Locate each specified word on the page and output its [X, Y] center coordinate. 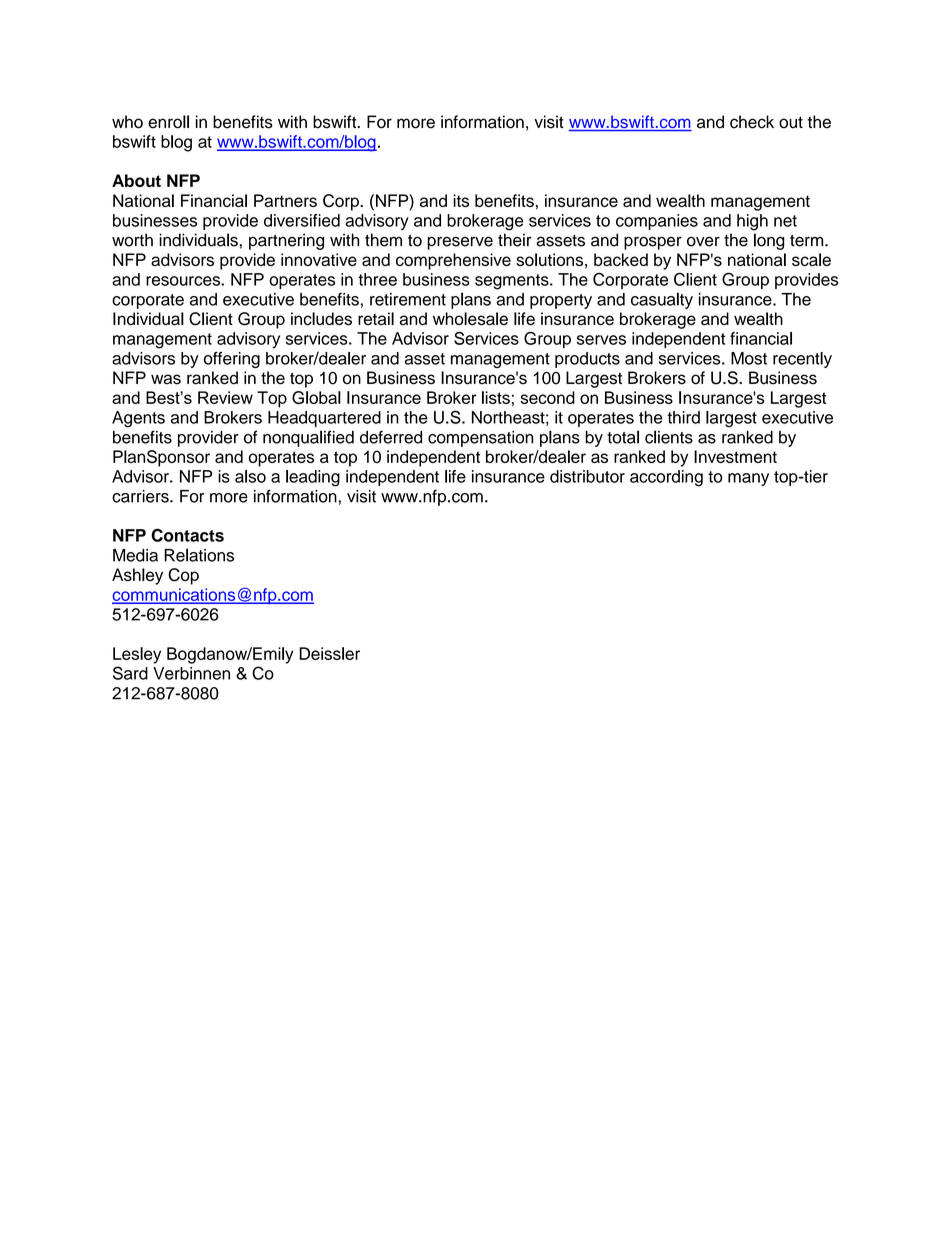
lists [496, 397]
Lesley [137, 655]
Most [749, 358]
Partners [285, 200]
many [748, 479]
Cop [183, 576]
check [752, 122]
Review [225, 397]
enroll [168, 122]
